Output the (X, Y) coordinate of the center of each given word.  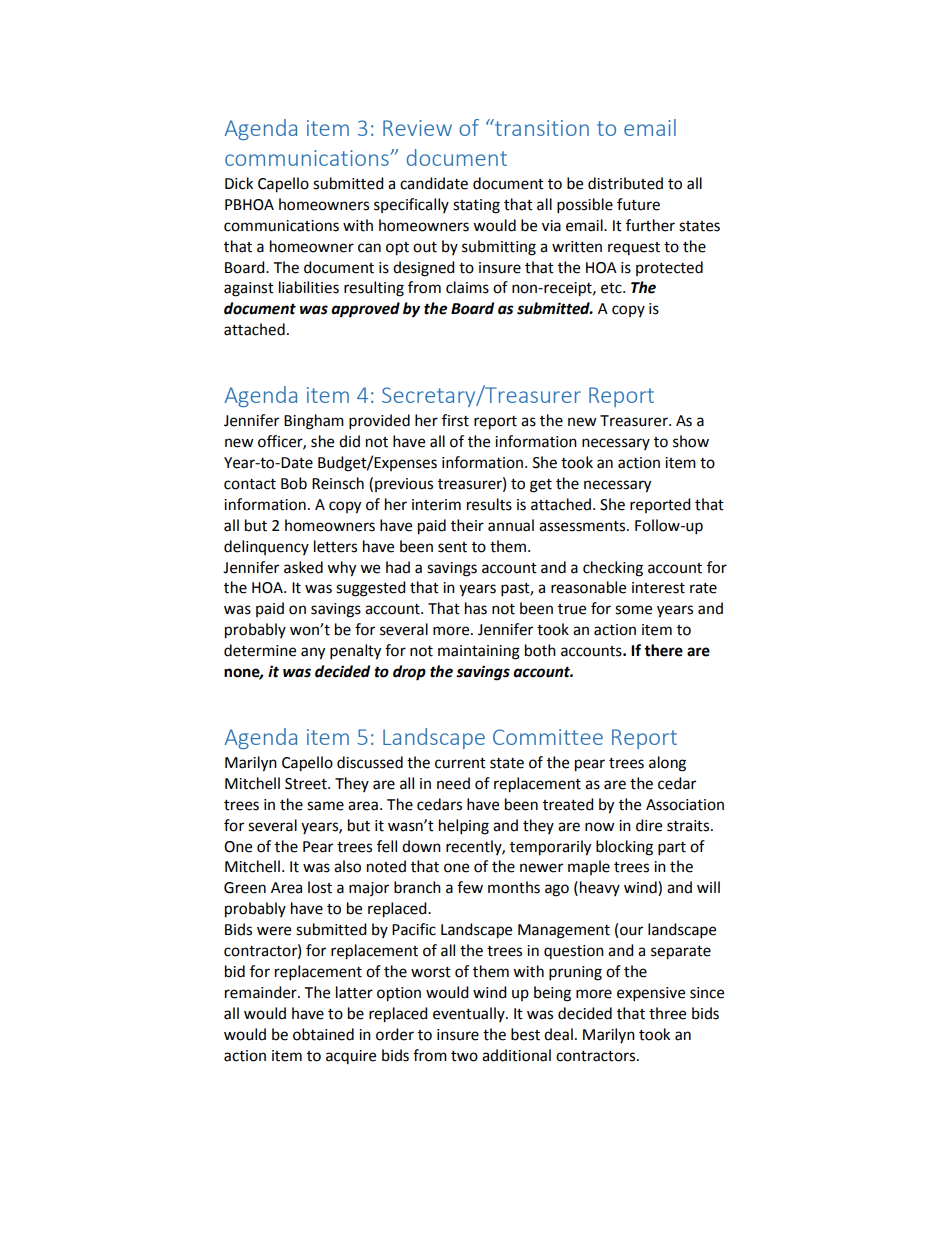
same (325, 806)
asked (303, 567)
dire (649, 825)
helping (464, 827)
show (691, 441)
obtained (323, 1034)
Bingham (314, 422)
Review (417, 128)
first (455, 420)
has (476, 608)
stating (476, 206)
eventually (470, 1014)
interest (658, 588)
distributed (625, 183)
